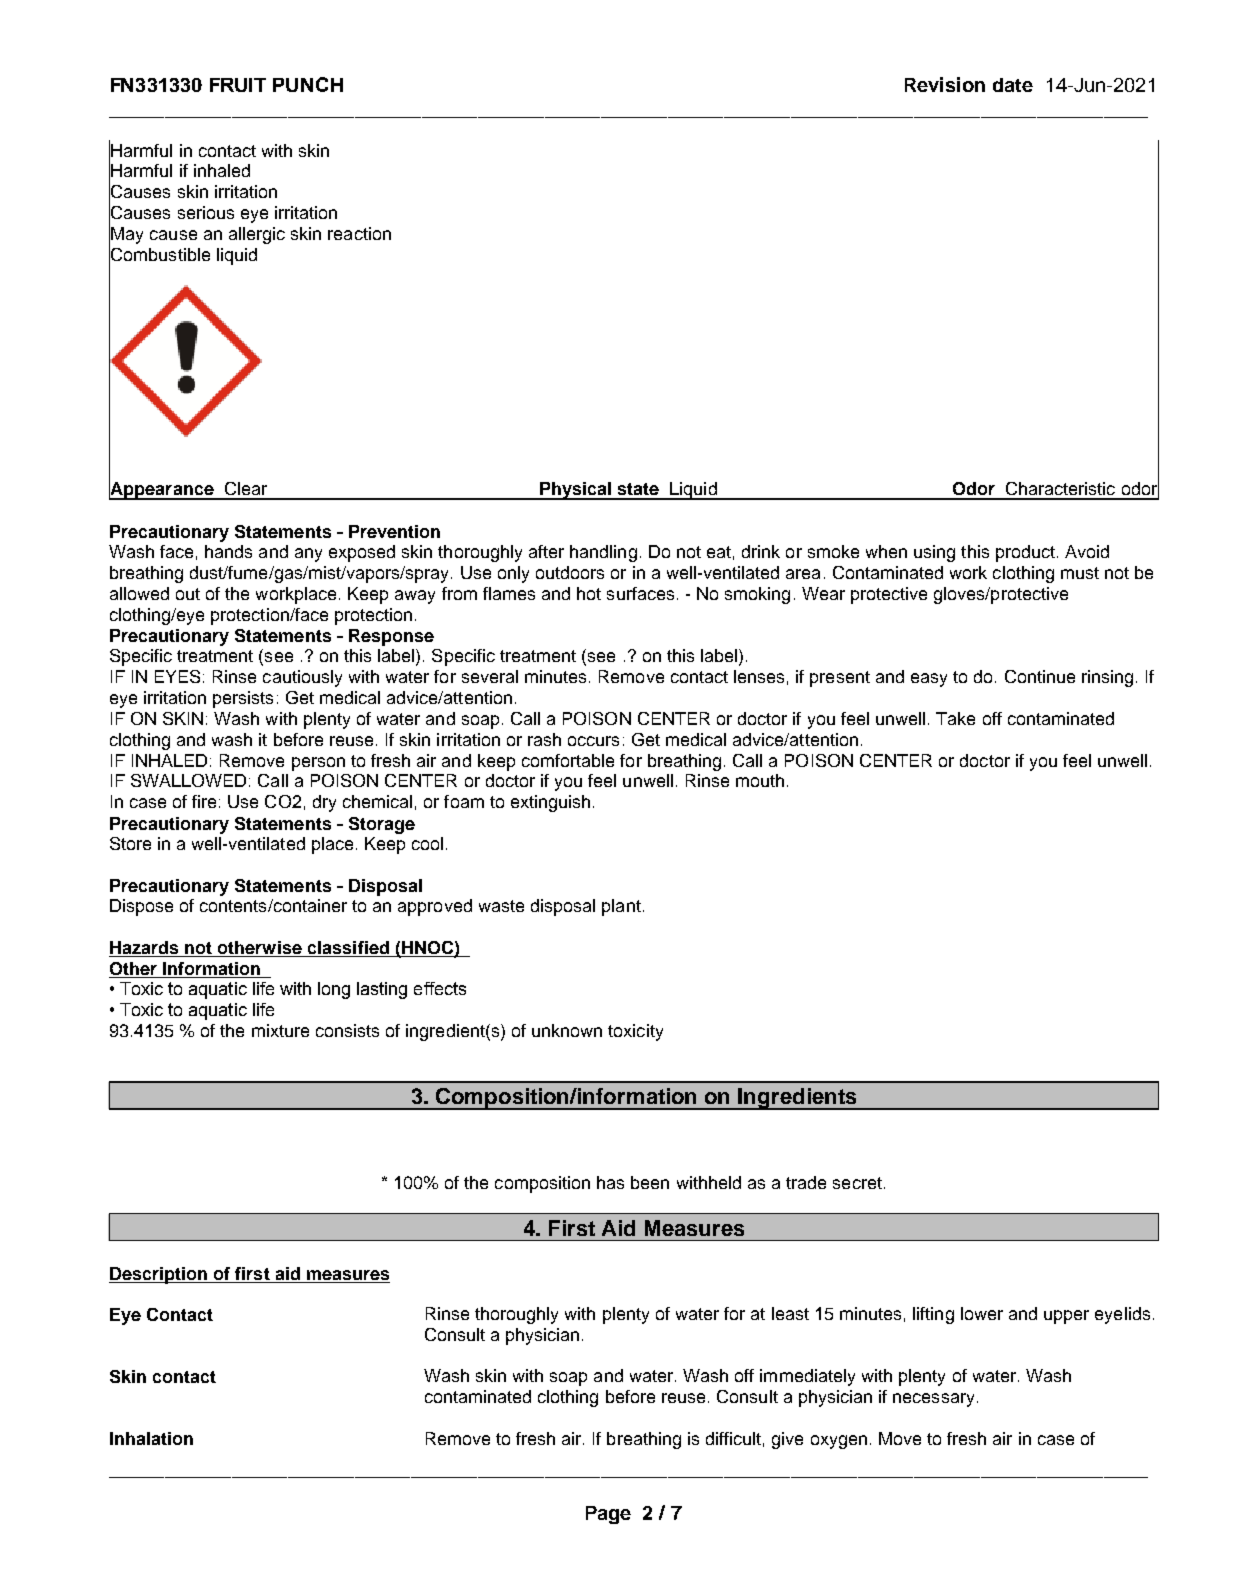  I want to click on mixture, so click(280, 1030).
